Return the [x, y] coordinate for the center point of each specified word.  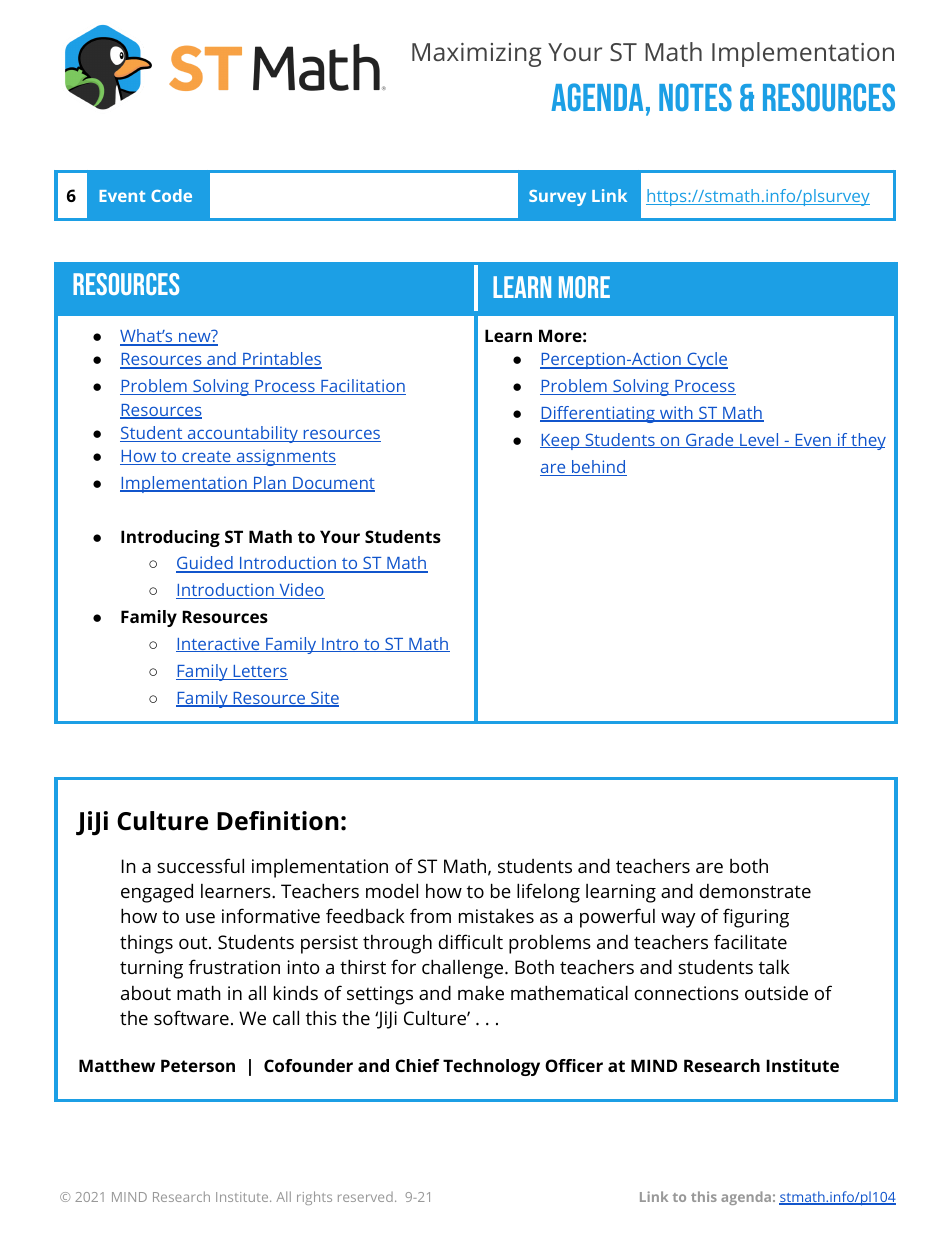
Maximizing [477, 55]
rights [314, 1198]
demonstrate [755, 891]
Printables [281, 360]
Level [759, 440]
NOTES [695, 97]
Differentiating [598, 414]
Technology [491, 1067]
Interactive [219, 644]
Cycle [706, 360]
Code [171, 195]
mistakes [496, 915]
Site [324, 699]
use [200, 918]
